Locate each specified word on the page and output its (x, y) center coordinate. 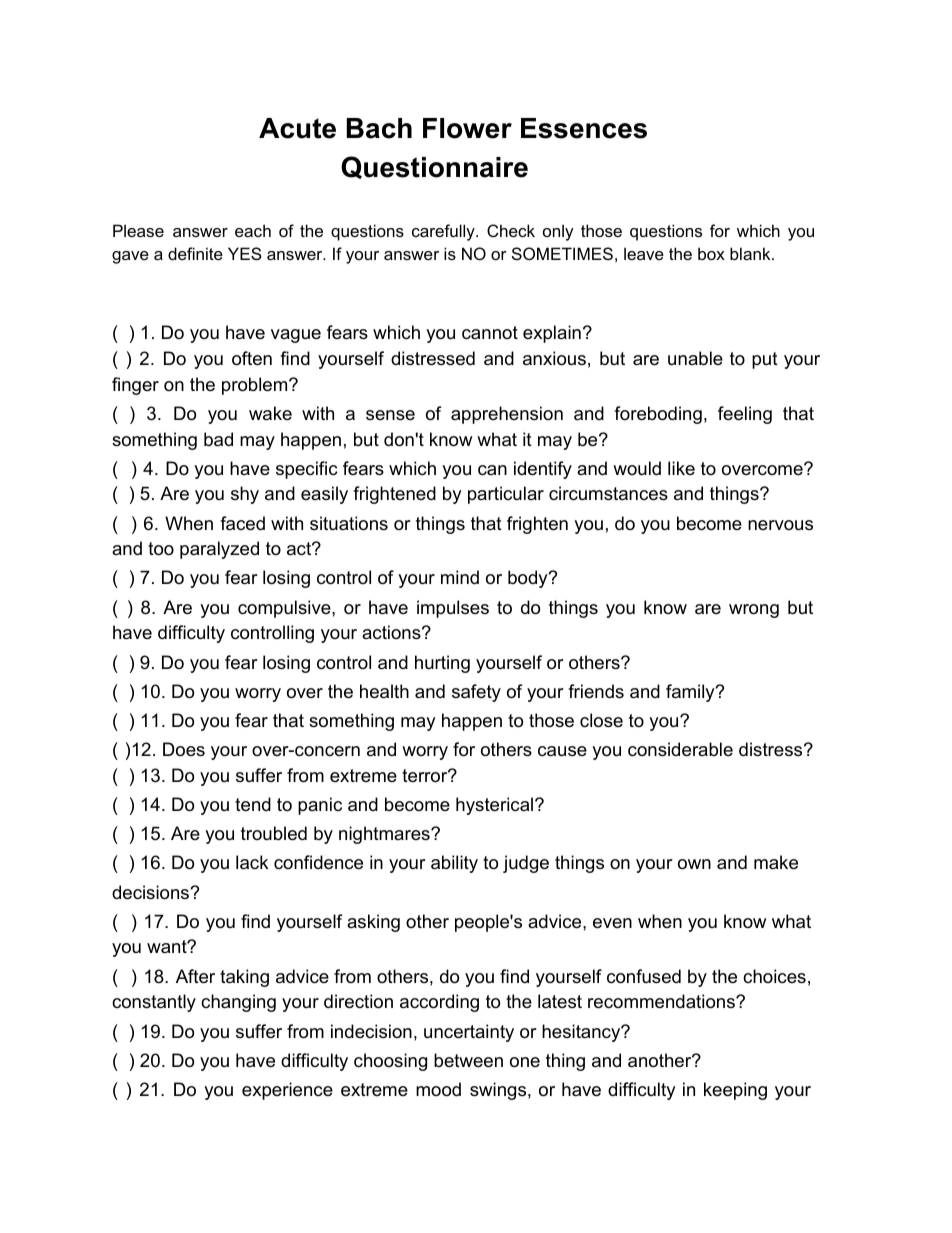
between (468, 1060)
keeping (735, 1091)
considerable (680, 749)
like (681, 468)
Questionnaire (434, 167)
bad (218, 439)
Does (184, 749)
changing (238, 1003)
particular (506, 495)
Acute (297, 128)
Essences (584, 128)
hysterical (494, 806)
